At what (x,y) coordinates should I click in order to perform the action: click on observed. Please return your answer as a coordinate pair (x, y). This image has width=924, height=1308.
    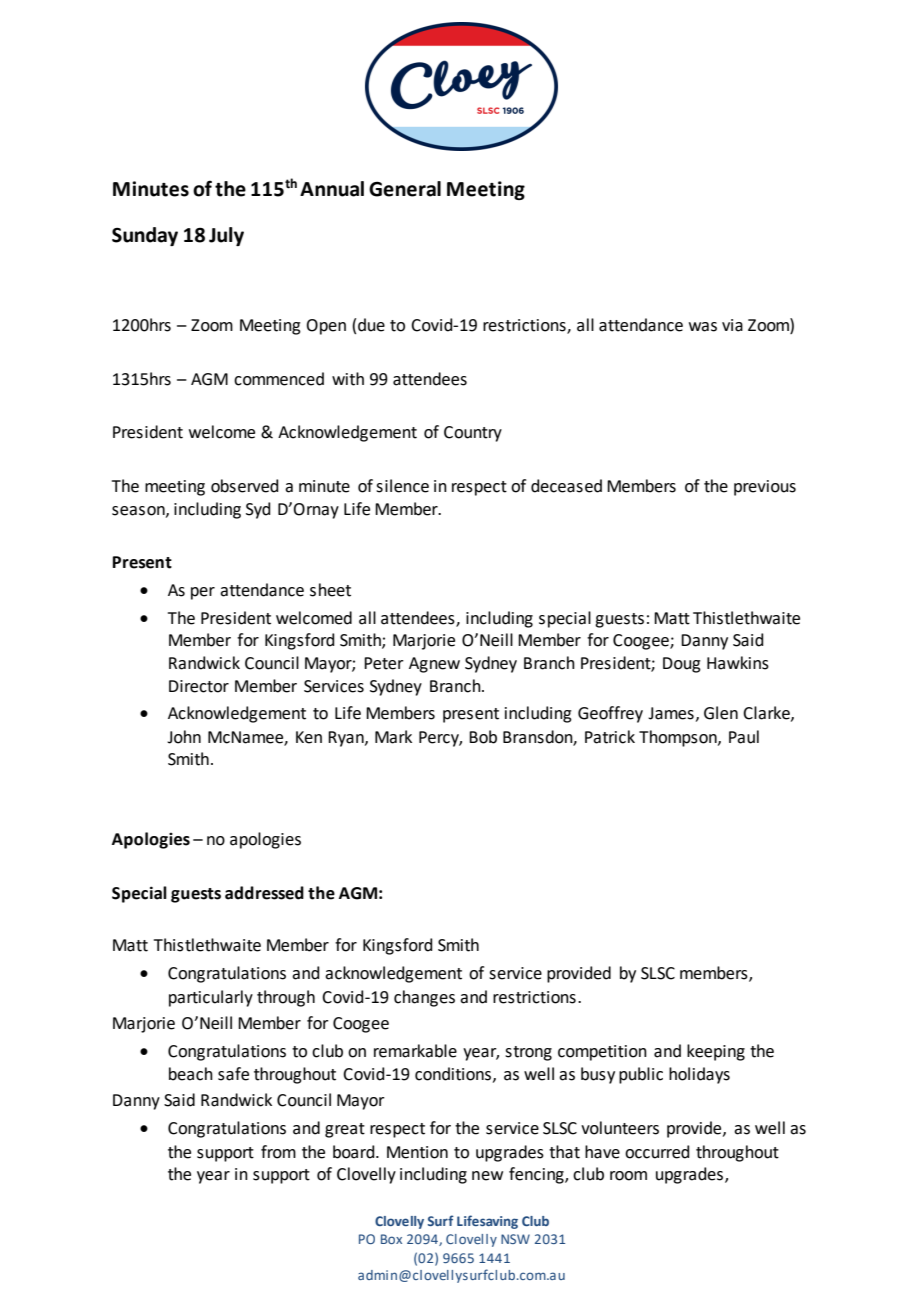
    Looking at the image, I should click on (245, 486).
